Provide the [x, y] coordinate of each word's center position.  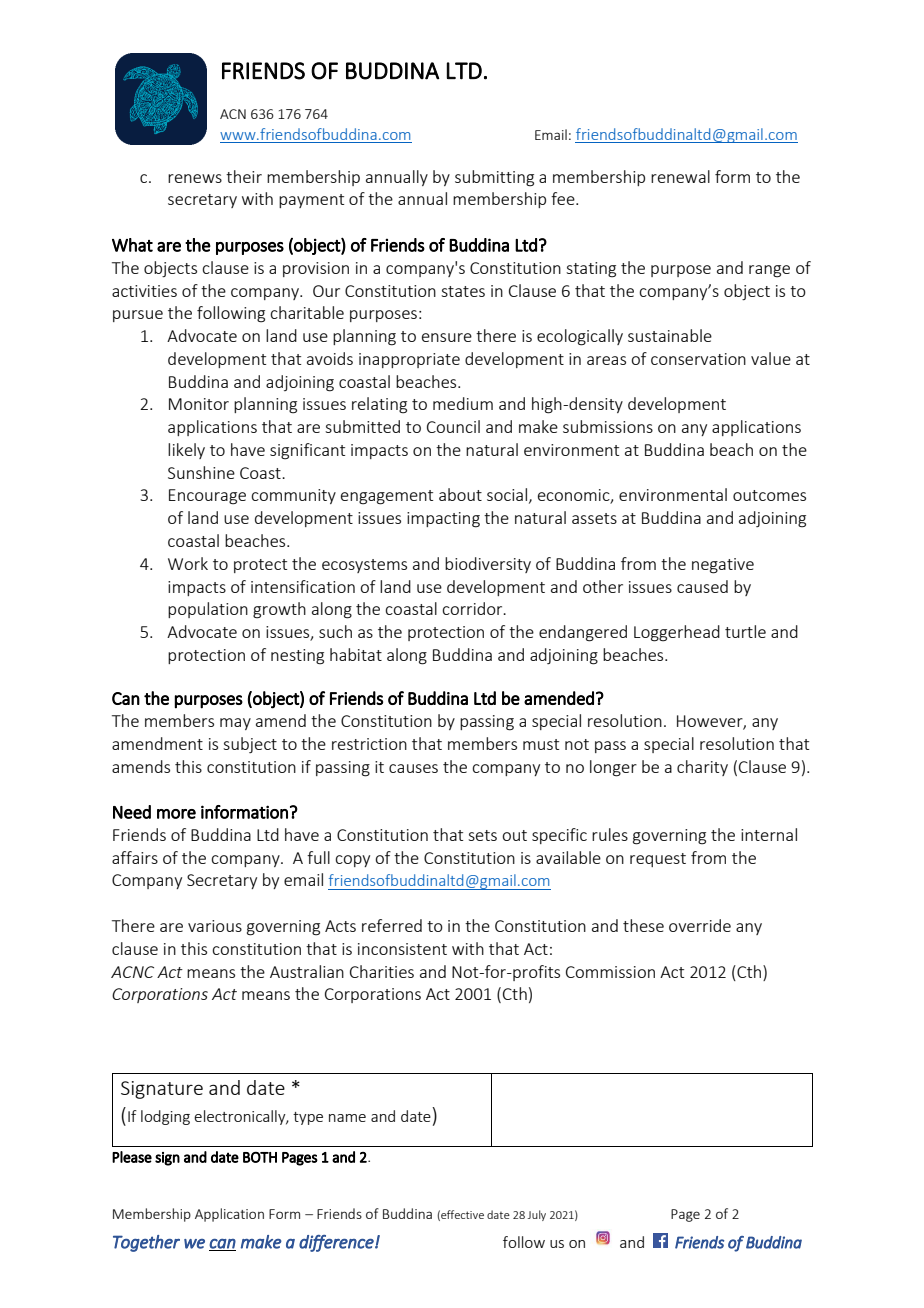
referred [392, 925]
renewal [680, 176]
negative [723, 566]
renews [195, 178]
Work [188, 563]
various [215, 926]
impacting [443, 520]
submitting [494, 178]
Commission [610, 972]
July [536, 1215]
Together [146, 1243]
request [658, 860]
